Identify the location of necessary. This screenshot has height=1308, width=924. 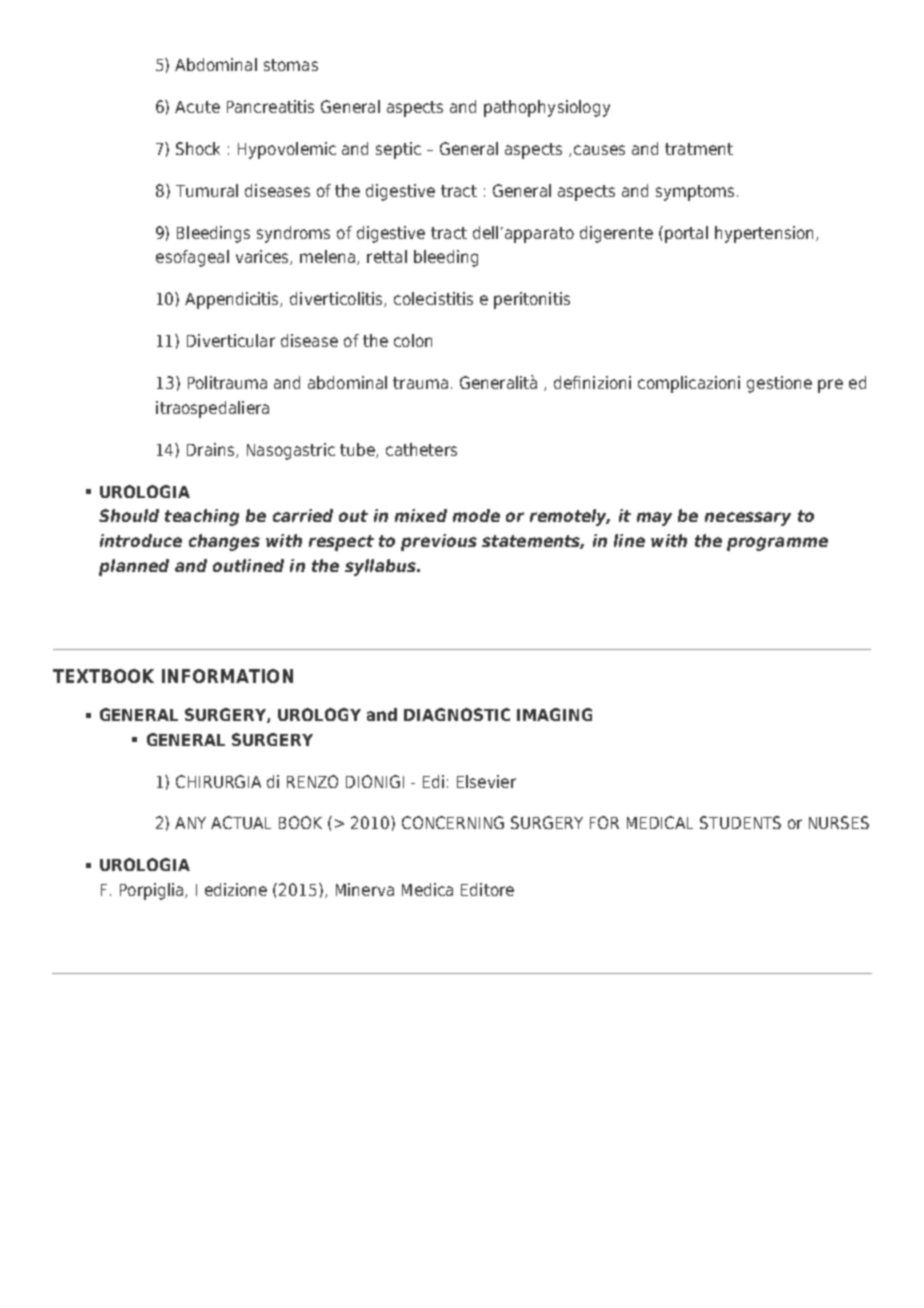
(748, 519).
